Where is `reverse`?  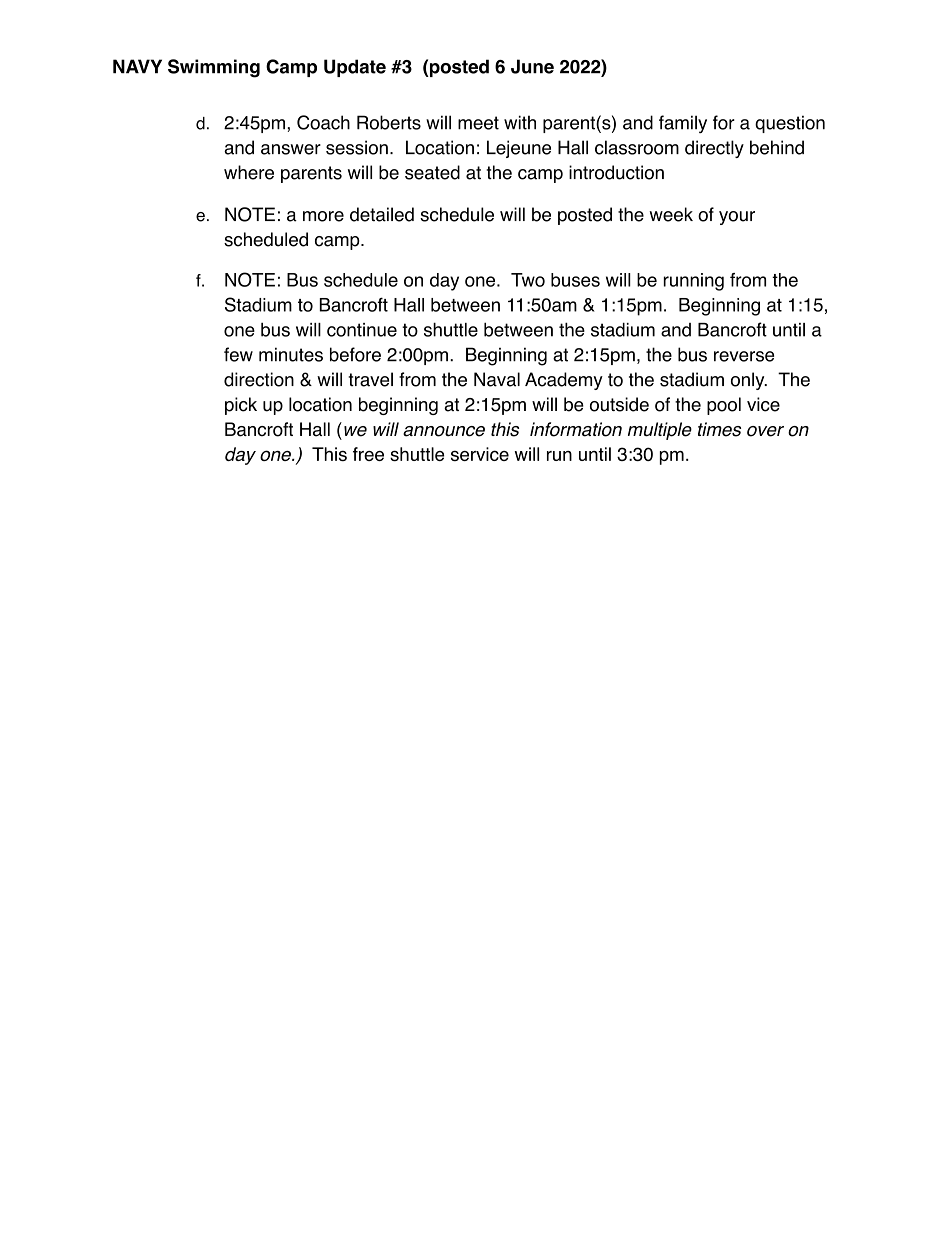 reverse is located at coordinates (744, 356).
